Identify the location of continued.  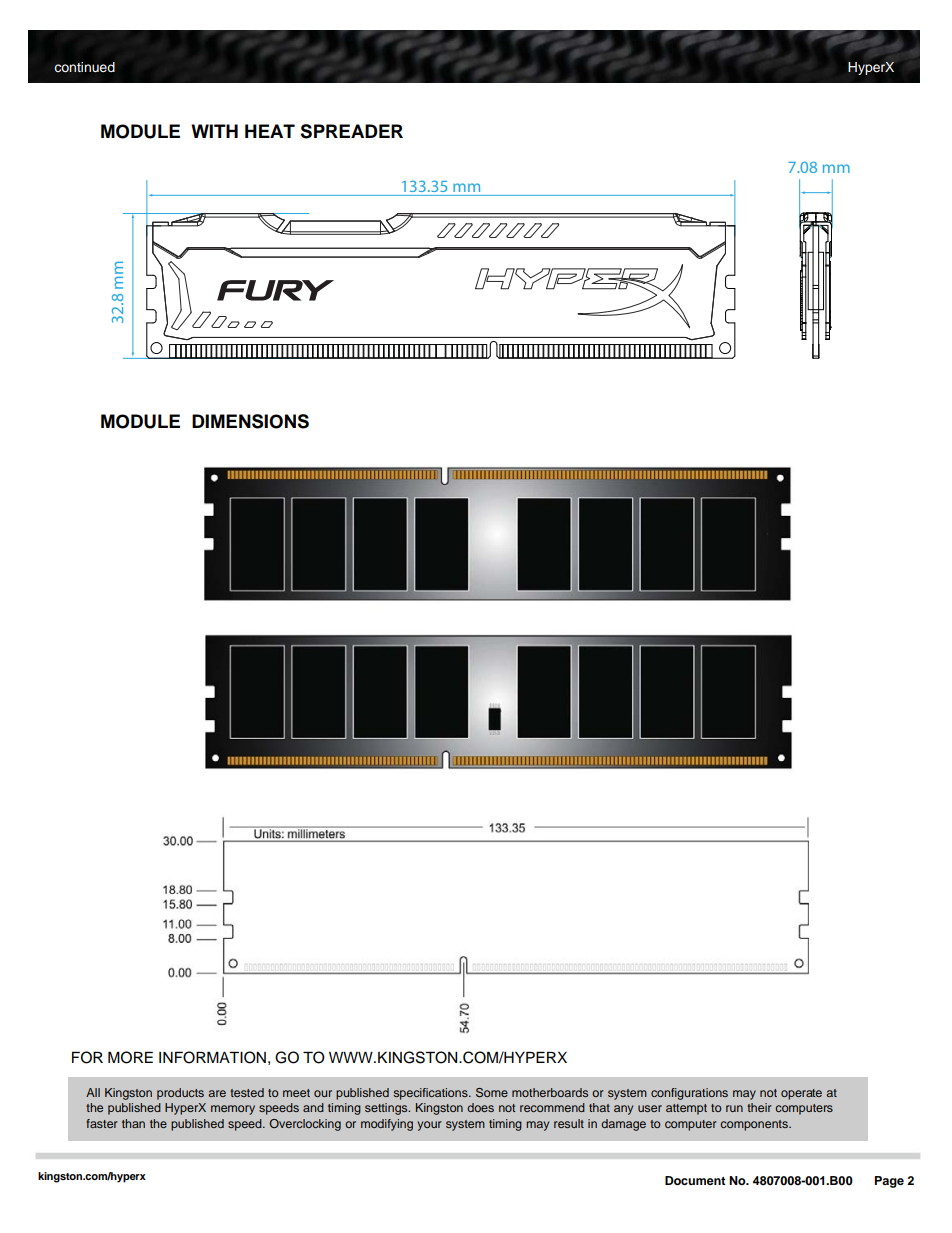
(84, 67).
